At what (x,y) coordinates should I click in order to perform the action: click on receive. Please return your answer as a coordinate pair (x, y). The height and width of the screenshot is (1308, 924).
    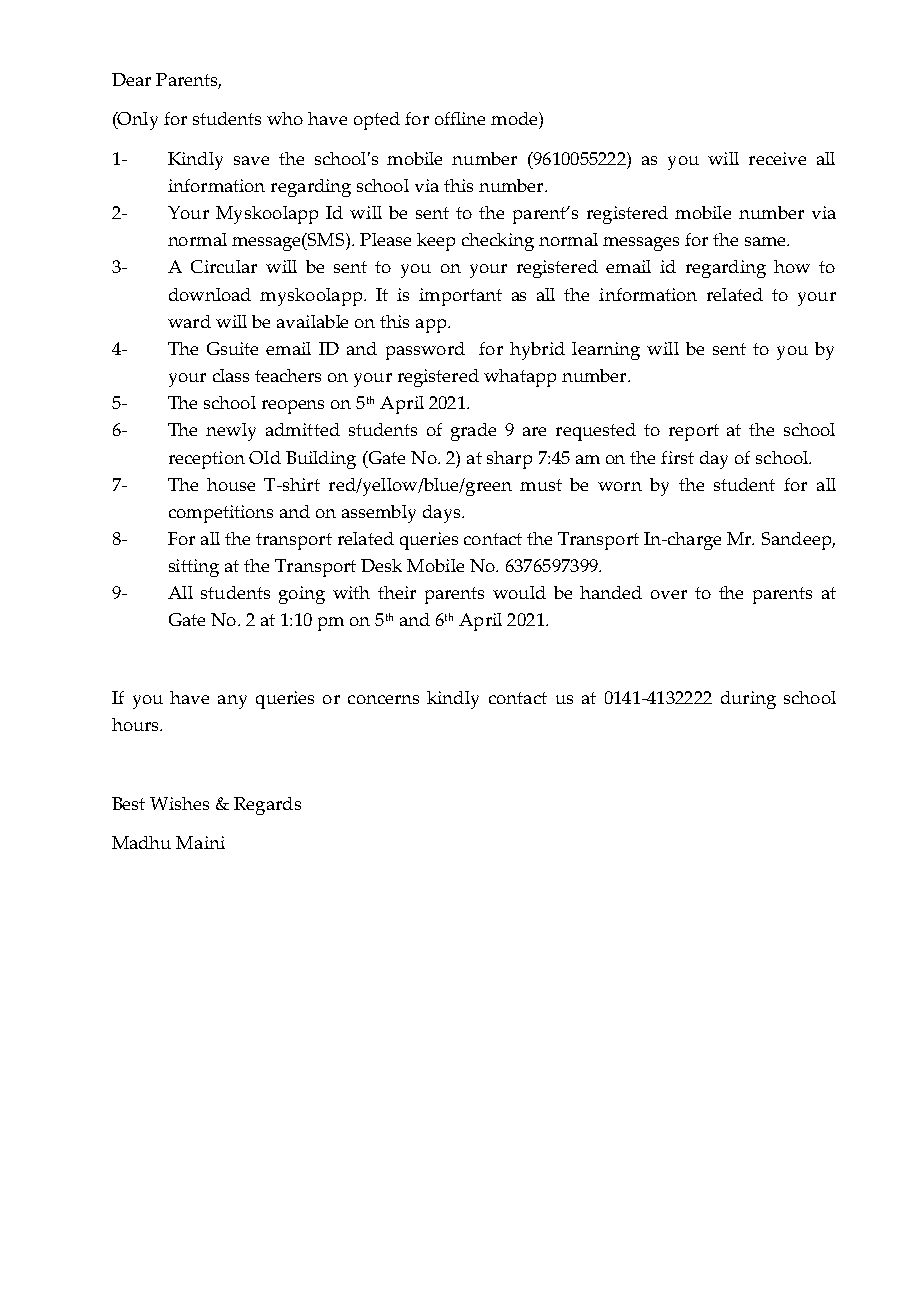
    Looking at the image, I should click on (777, 158).
